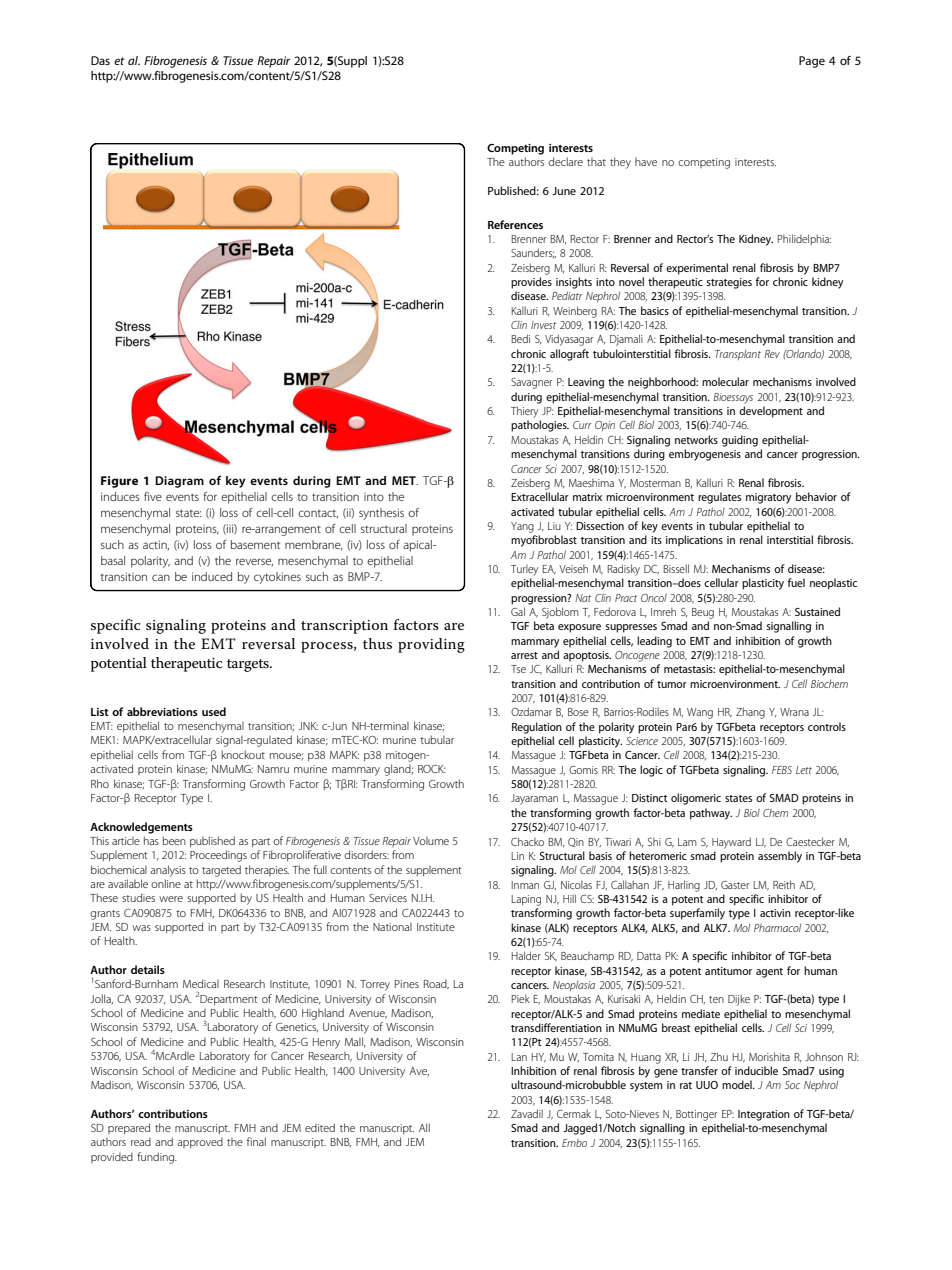 This screenshot has width=952, height=1270. What do you see at coordinates (100, 60) in the screenshot?
I see `Das` at bounding box center [100, 60].
